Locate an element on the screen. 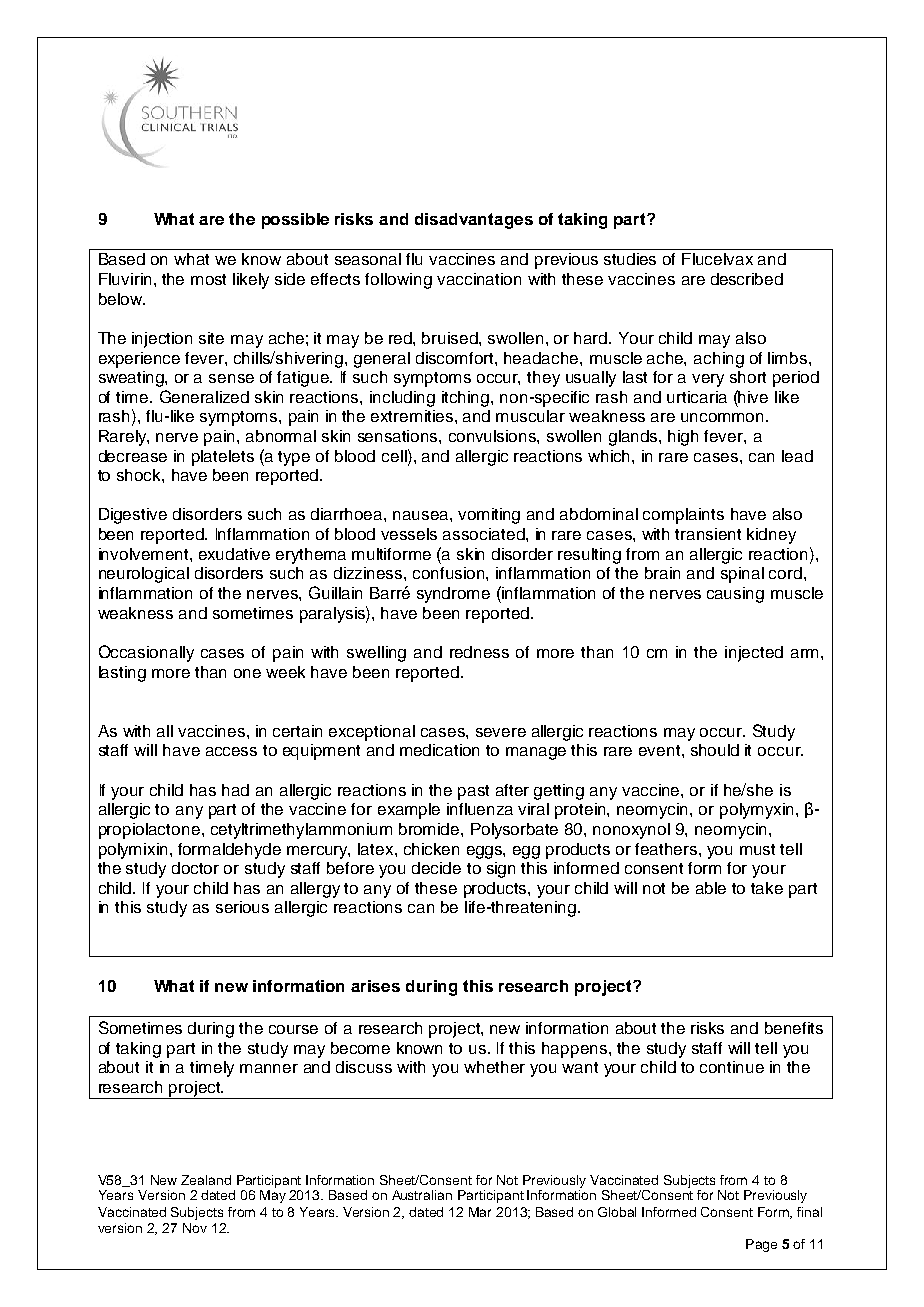 The image size is (924, 1307). vaccination is located at coordinates (479, 279).
